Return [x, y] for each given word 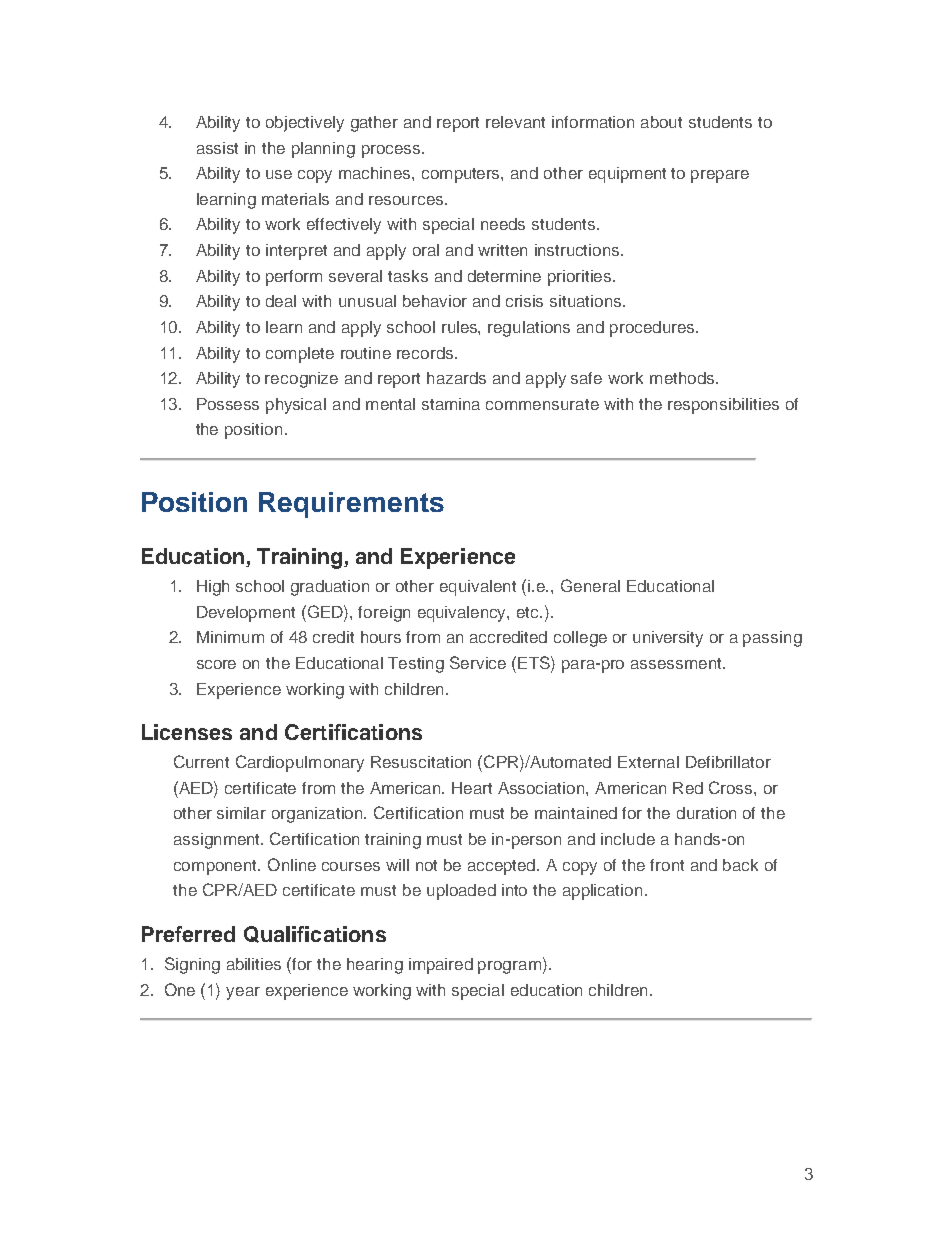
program [509, 967]
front [667, 865]
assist [217, 148]
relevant [515, 122]
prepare [720, 176]
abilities [254, 964]
